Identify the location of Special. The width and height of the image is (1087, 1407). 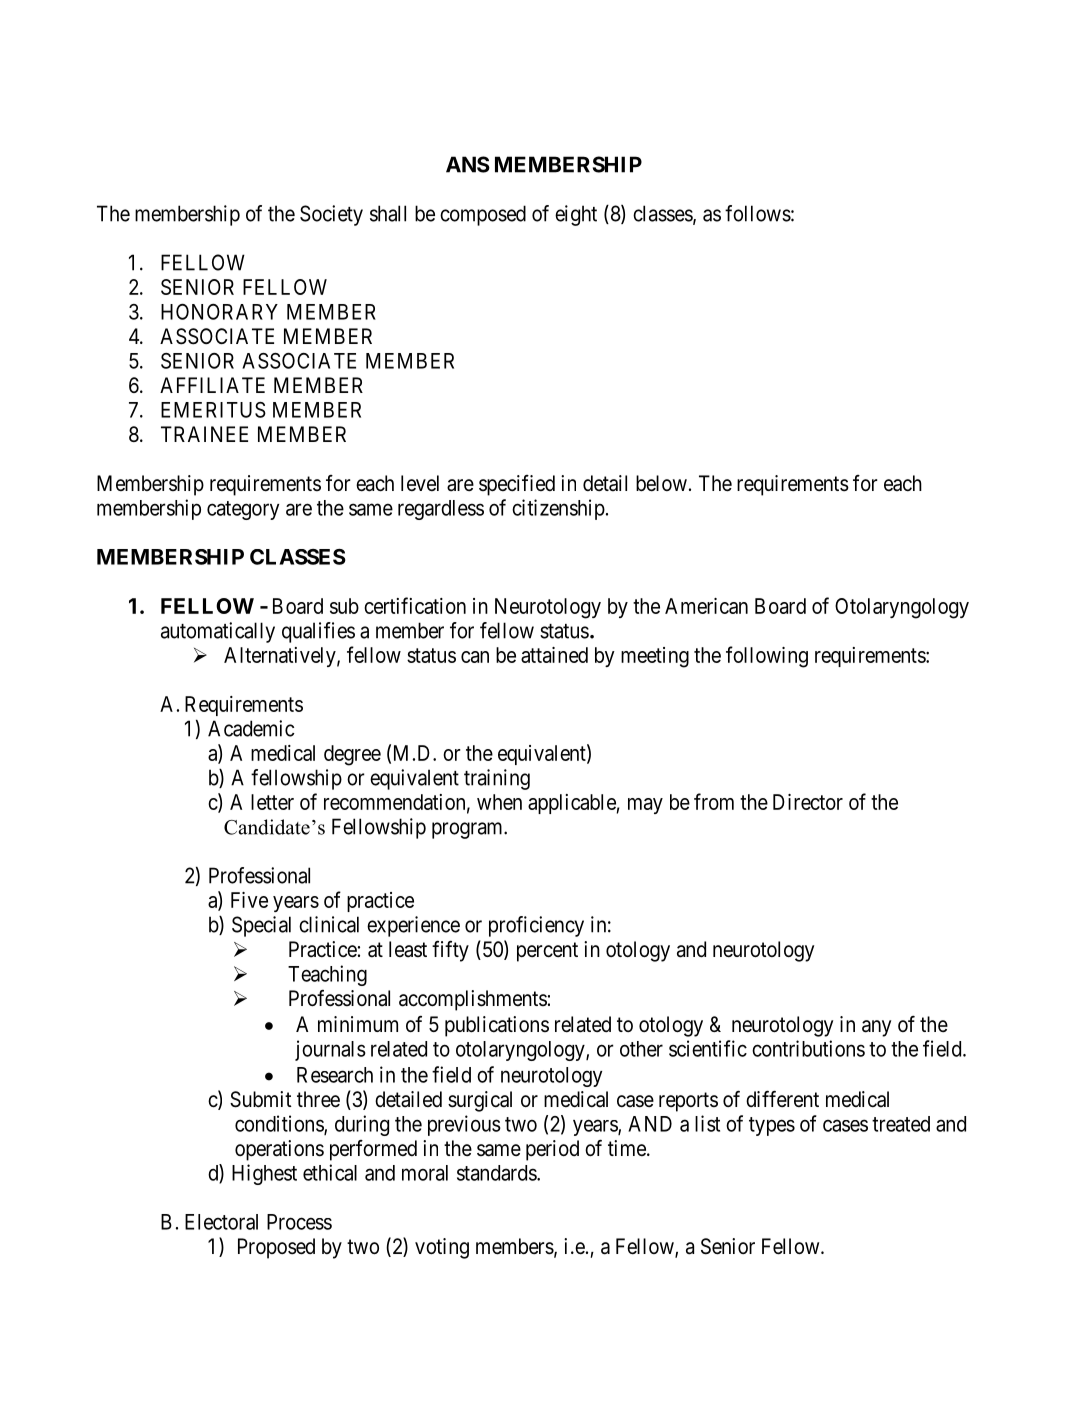
(261, 926).
